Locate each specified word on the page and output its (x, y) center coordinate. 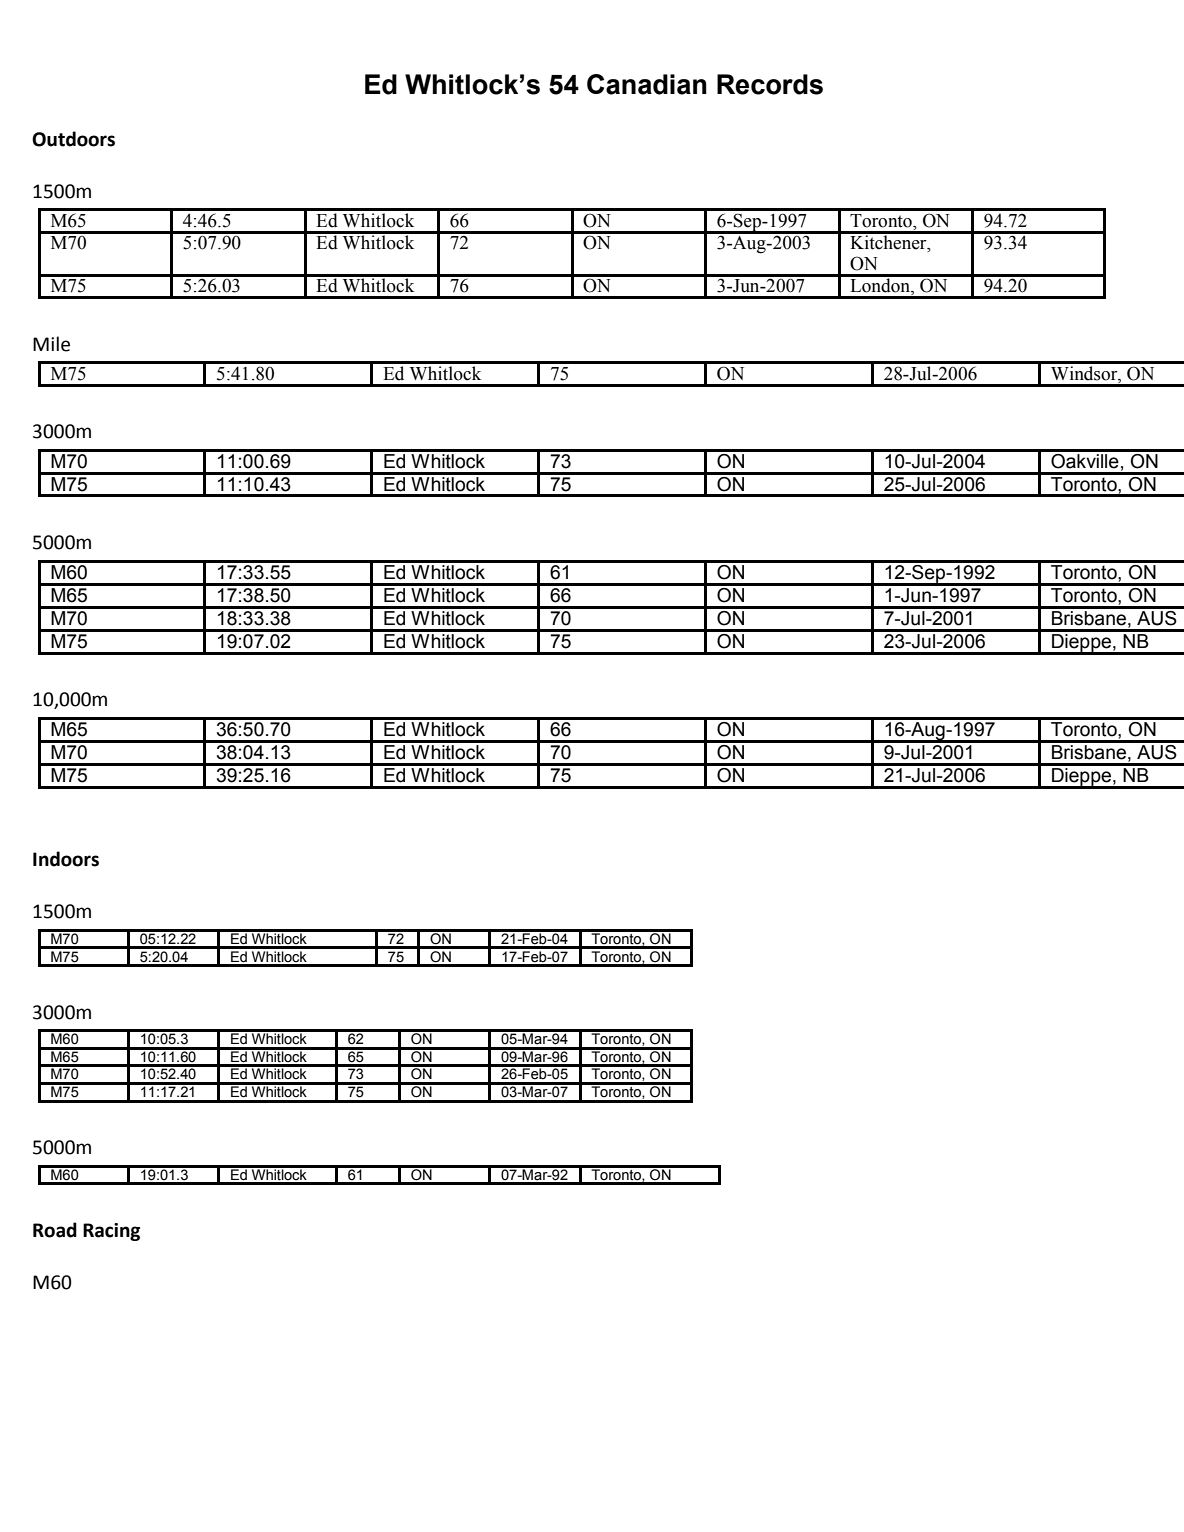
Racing (111, 1232)
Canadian (647, 84)
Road (55, 1230)
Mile (51, 344)
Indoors (66, 859)
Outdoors (73, 139)
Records (770, 84)
